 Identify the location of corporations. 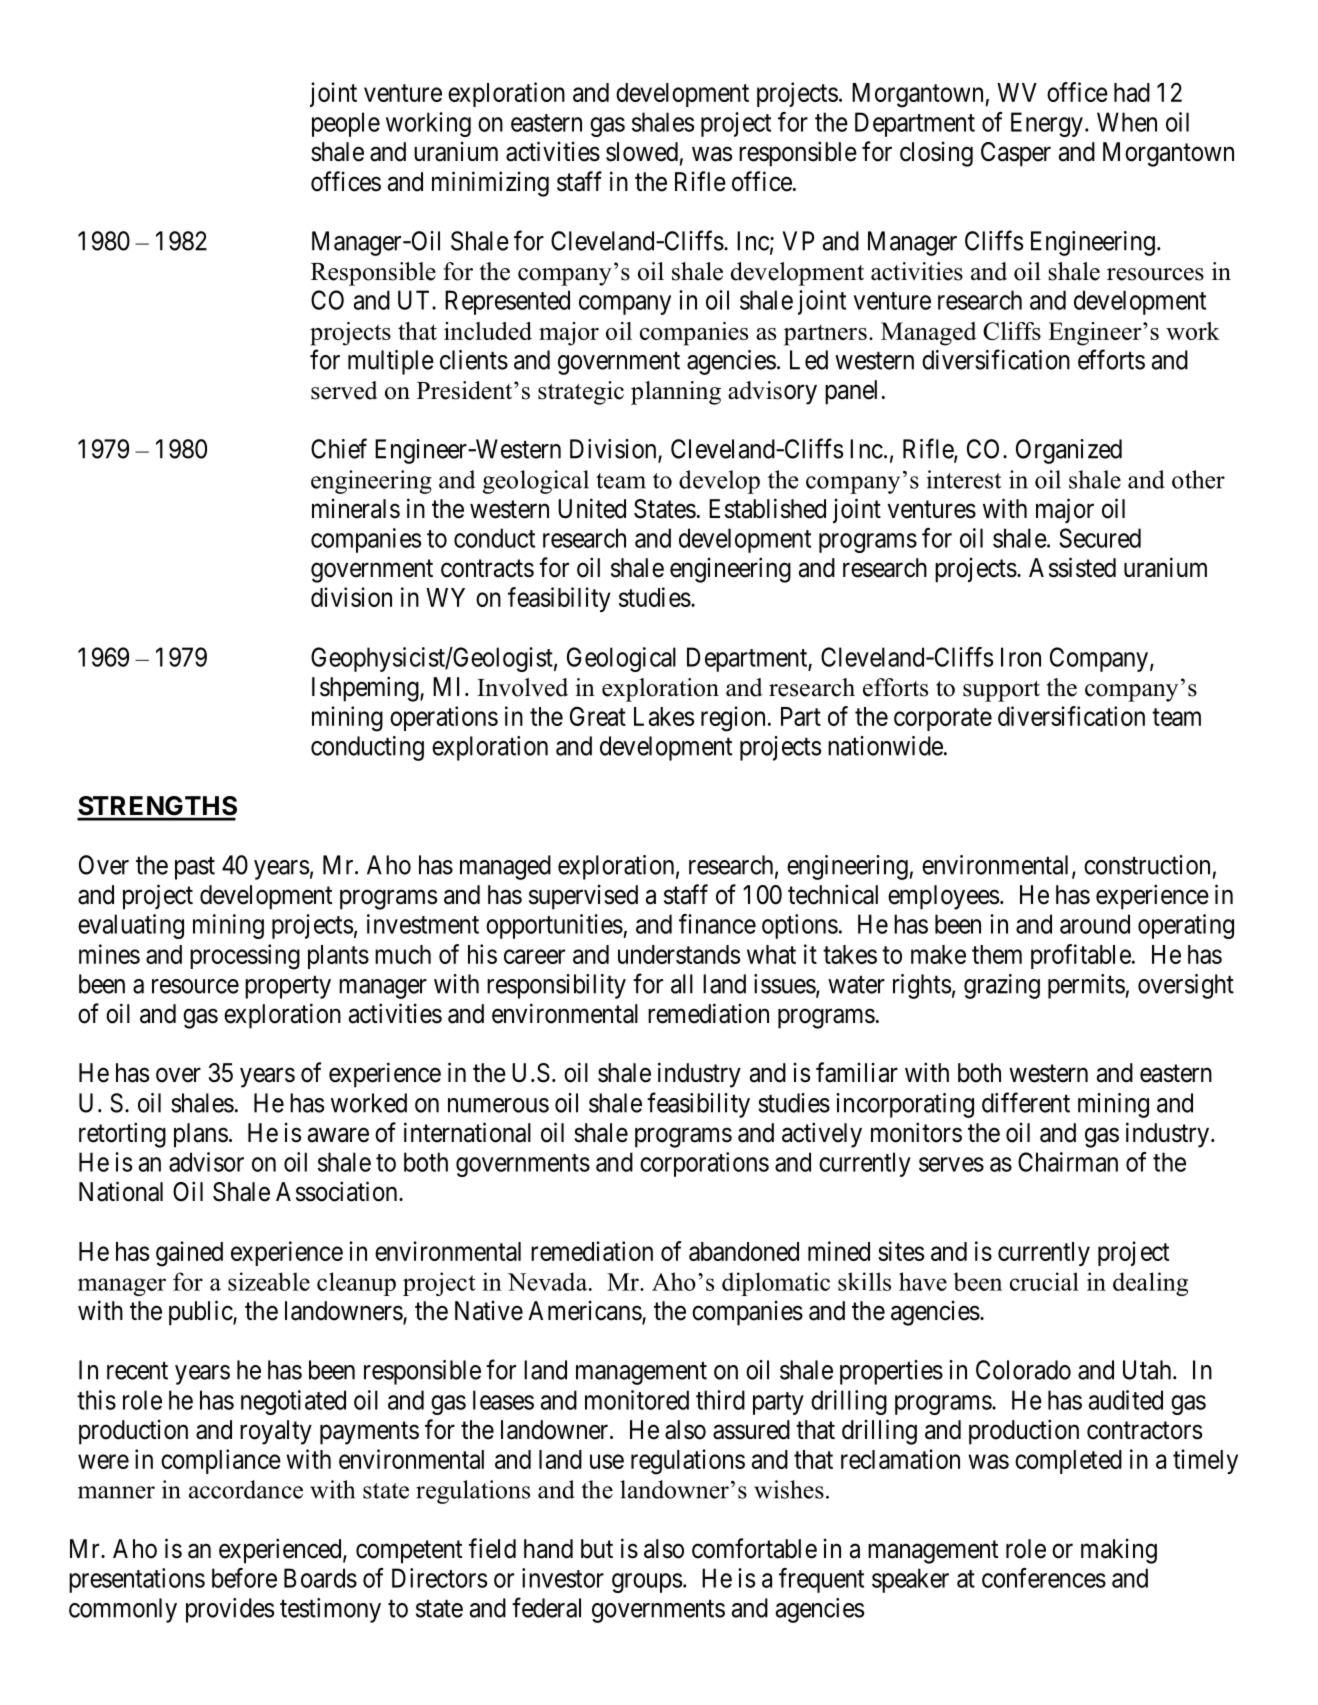
(704, 1164).
